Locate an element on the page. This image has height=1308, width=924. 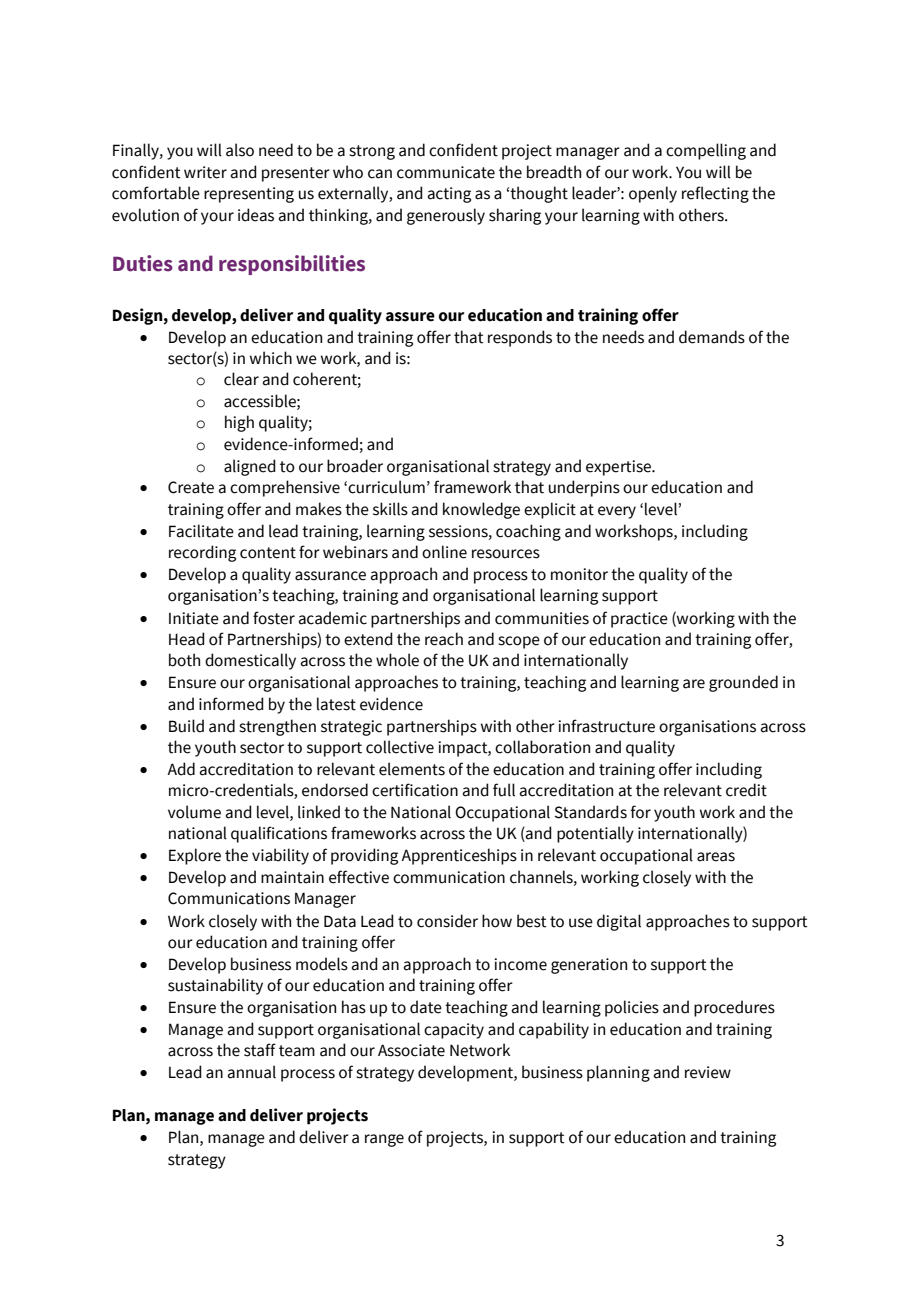
Standards is located at coordinates (591, 812).
